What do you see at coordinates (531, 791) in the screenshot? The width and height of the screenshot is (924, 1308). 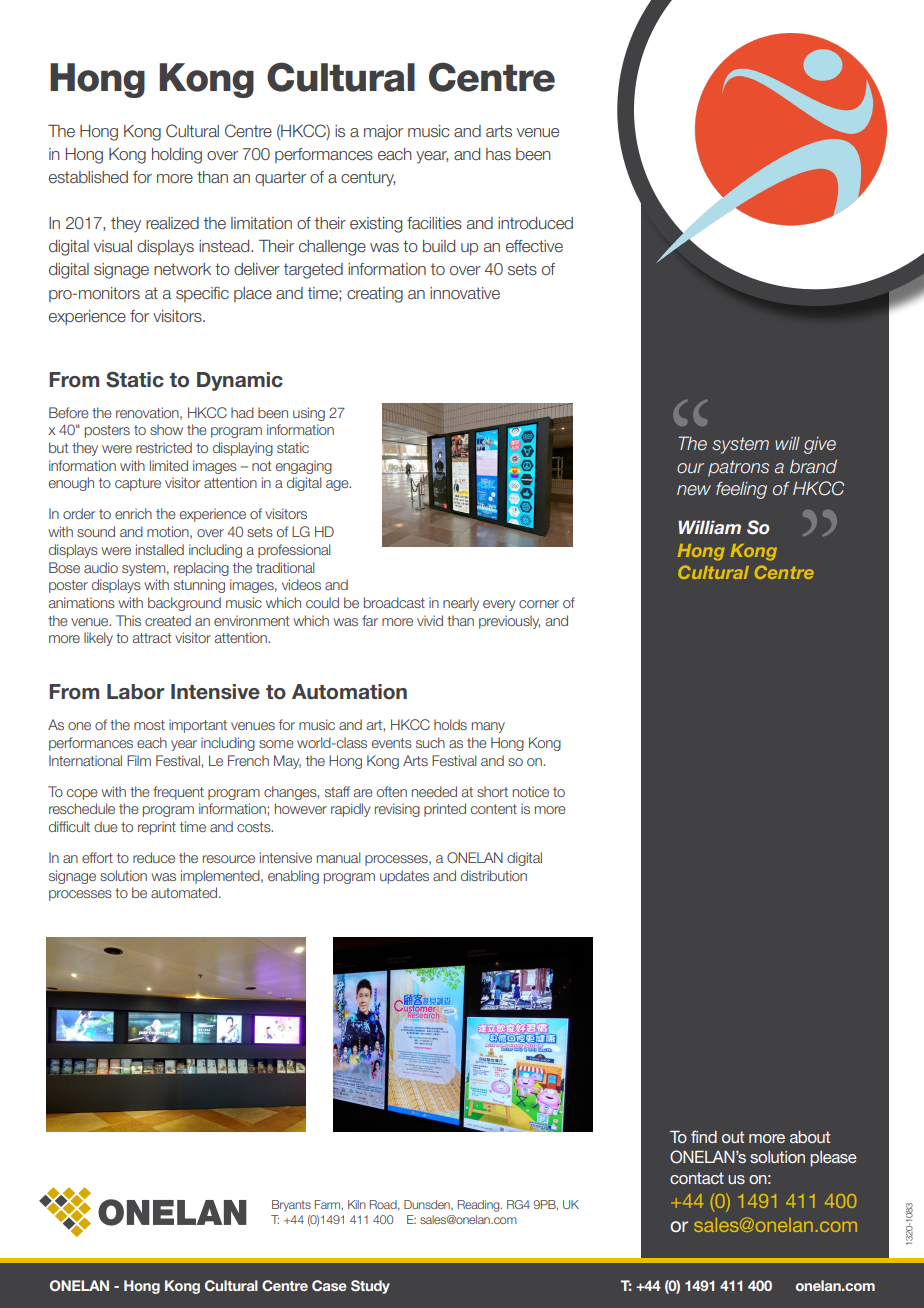 I see `notice` at bounding box center [531, 791].
